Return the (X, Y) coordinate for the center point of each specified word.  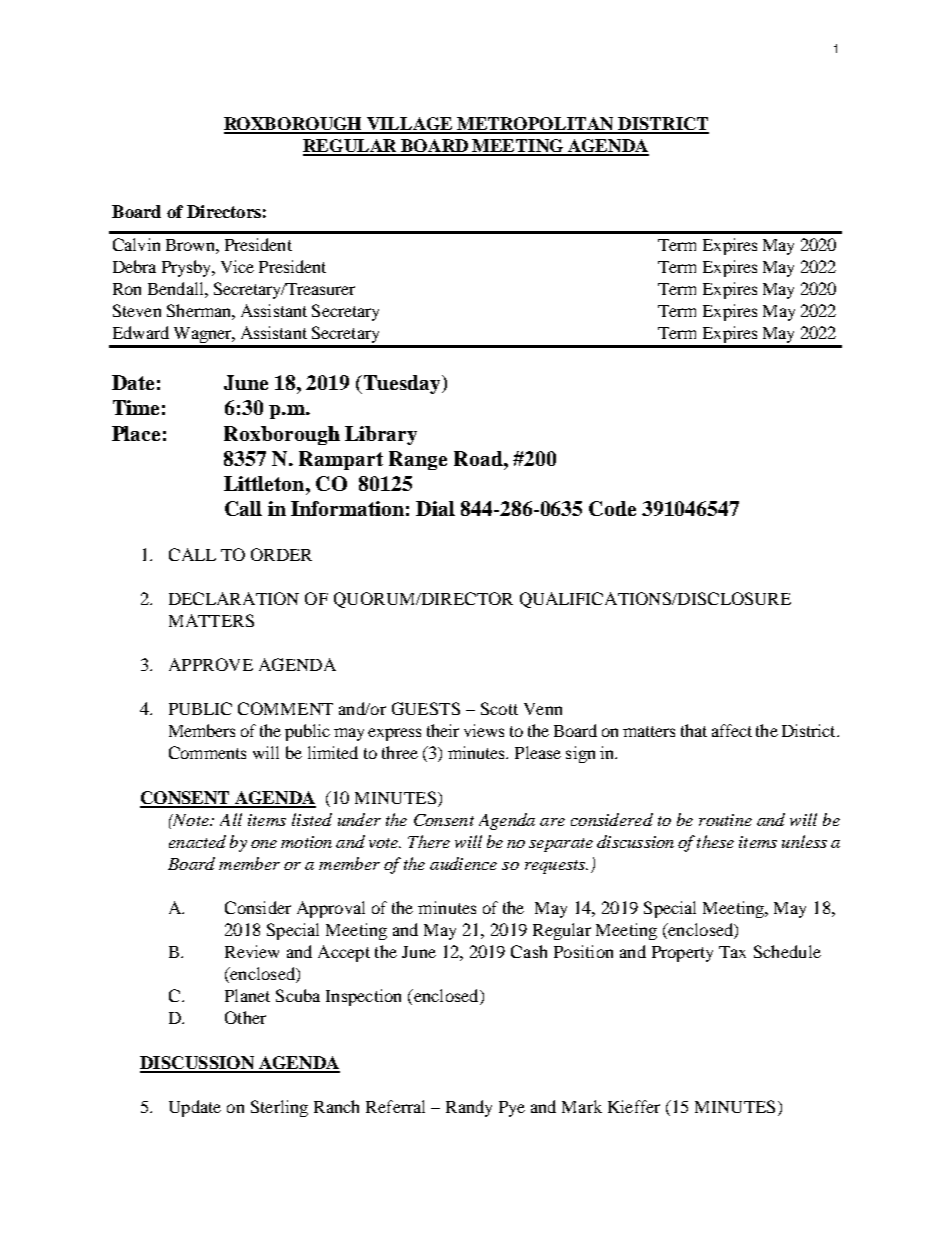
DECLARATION (234, 598)
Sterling (279, 1108)
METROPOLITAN (536, 125)
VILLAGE (410, 125)
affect (732, 730)
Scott (499, 708)
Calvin (136, 244)
